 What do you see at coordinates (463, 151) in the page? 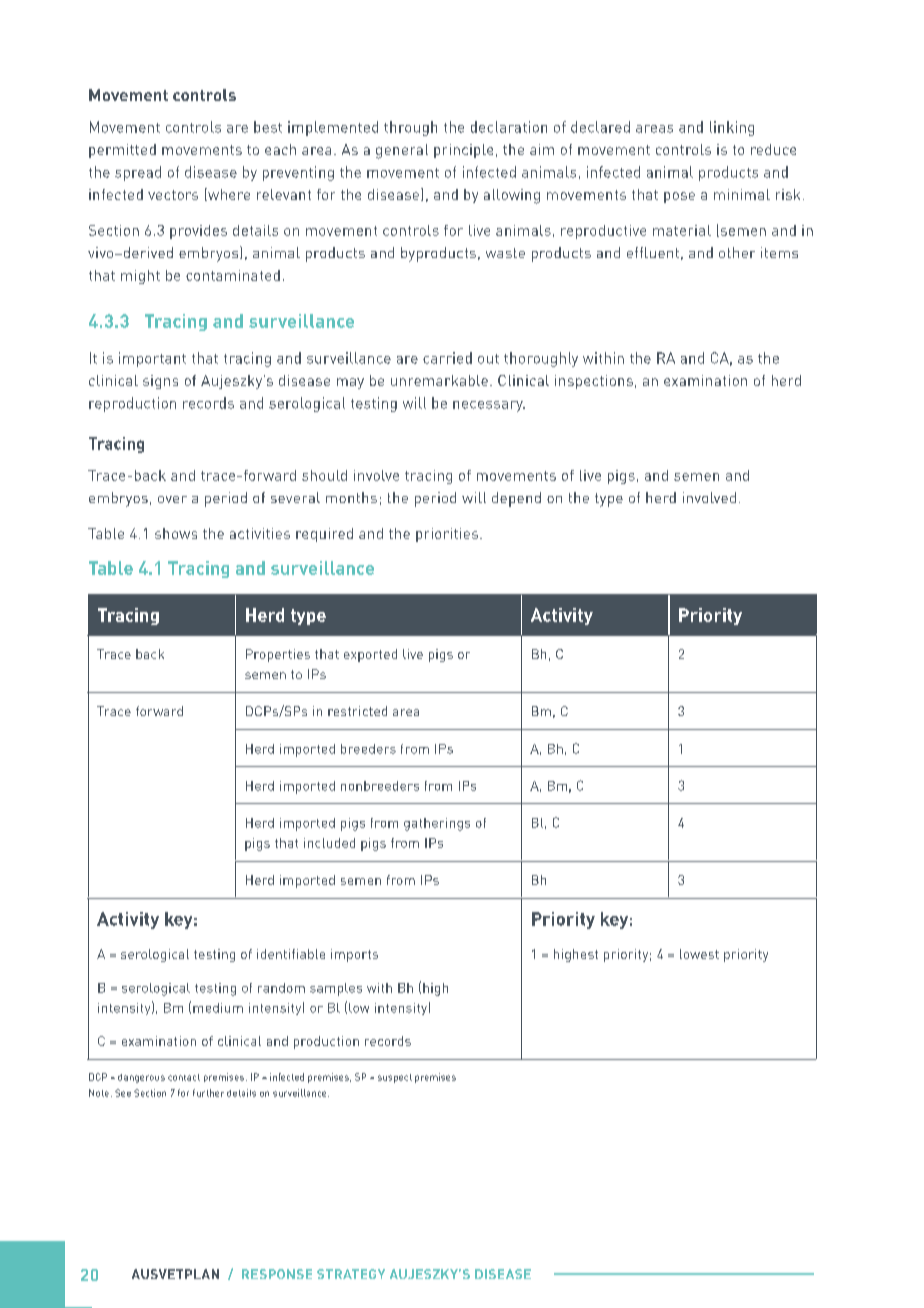
I see `principle` at bounding box center [463, 151].
